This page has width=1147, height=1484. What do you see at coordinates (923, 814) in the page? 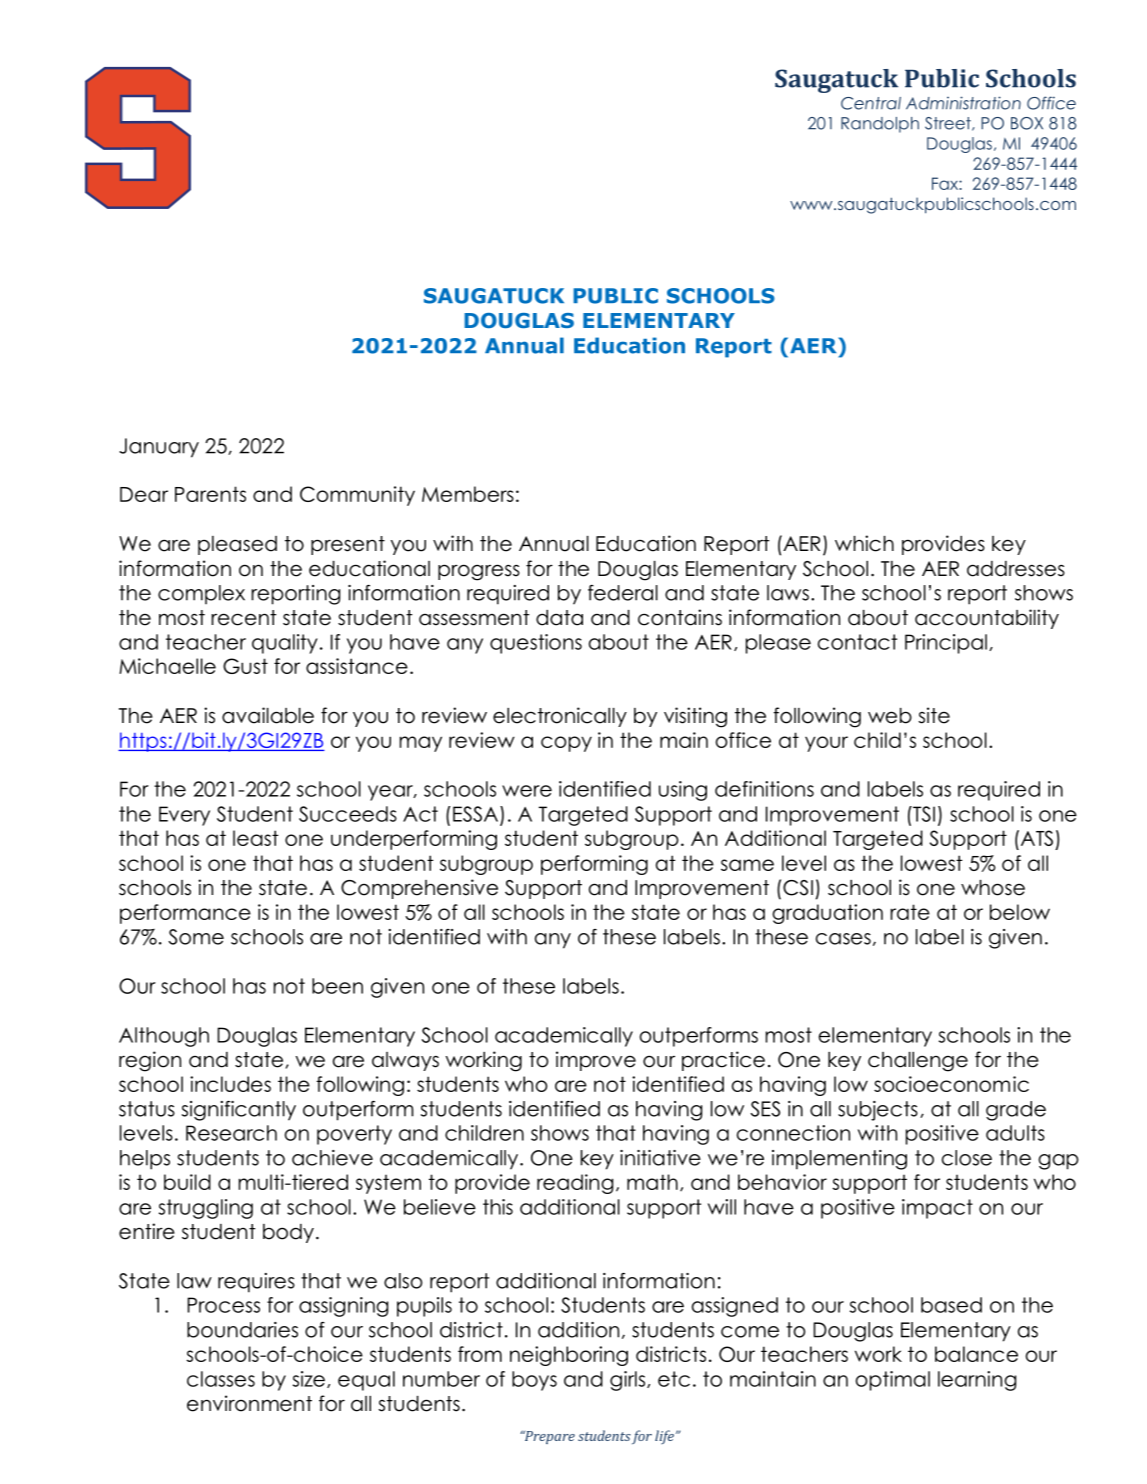
I see `TSI` at bounding box center [923, 814].
